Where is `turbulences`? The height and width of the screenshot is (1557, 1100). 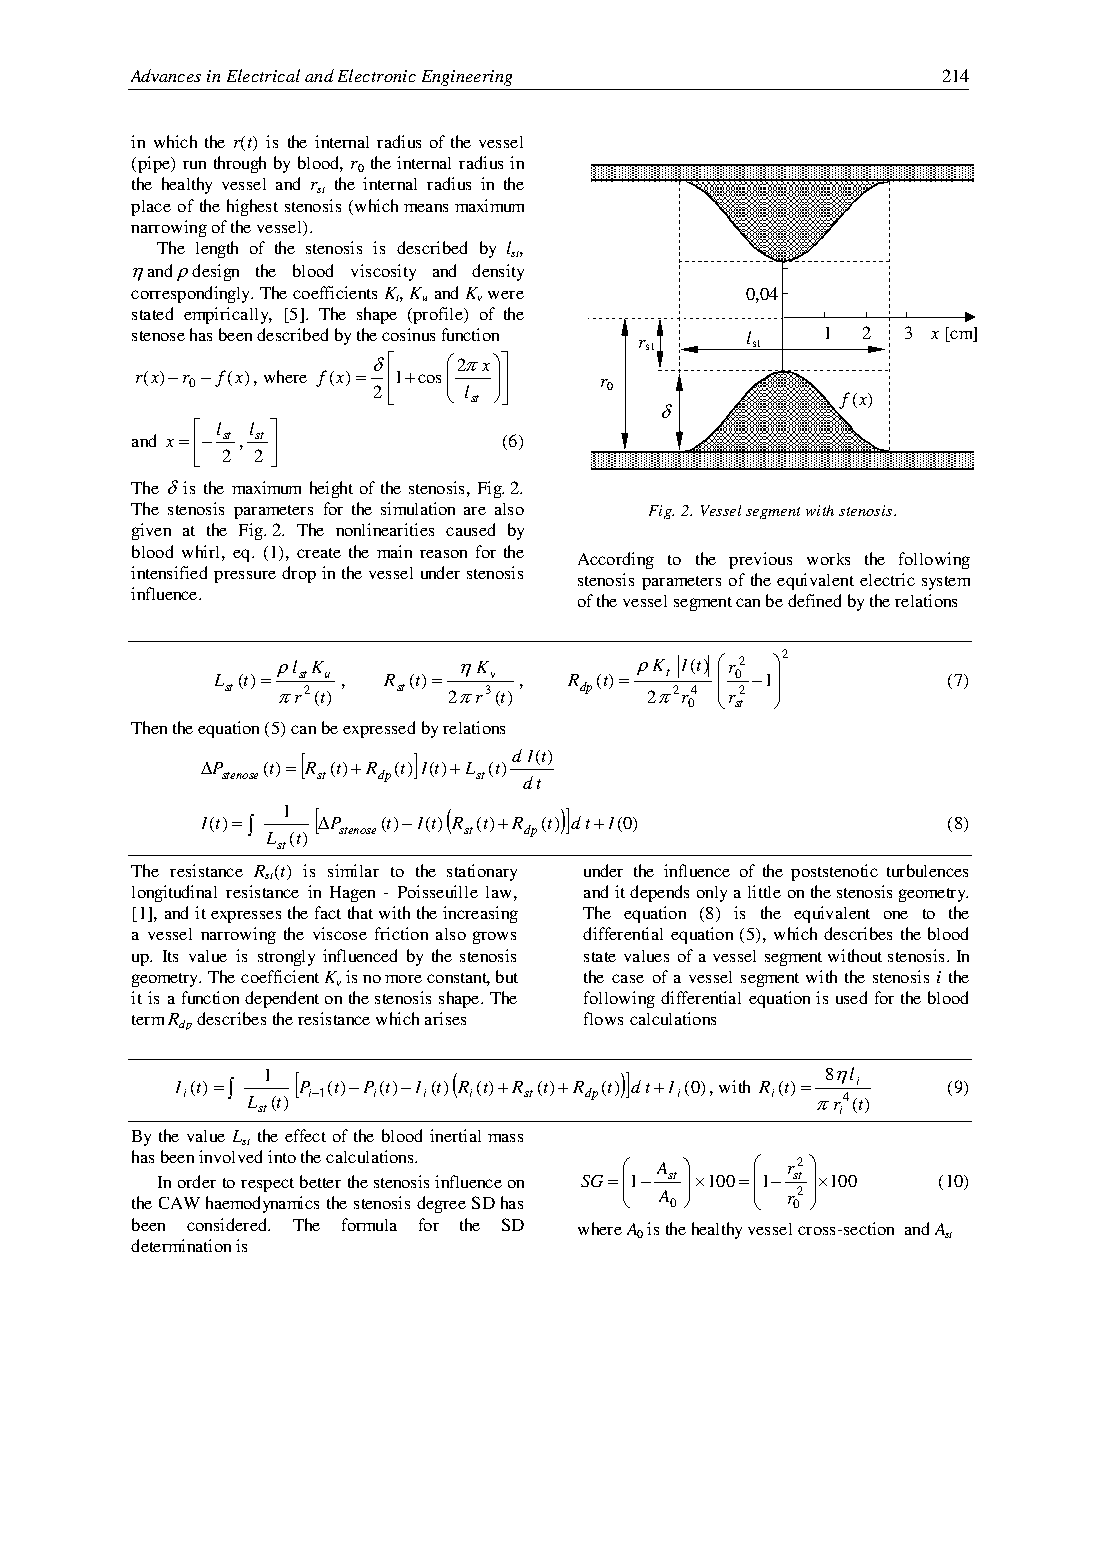 turbulences is located at coordinates (927, 870).
